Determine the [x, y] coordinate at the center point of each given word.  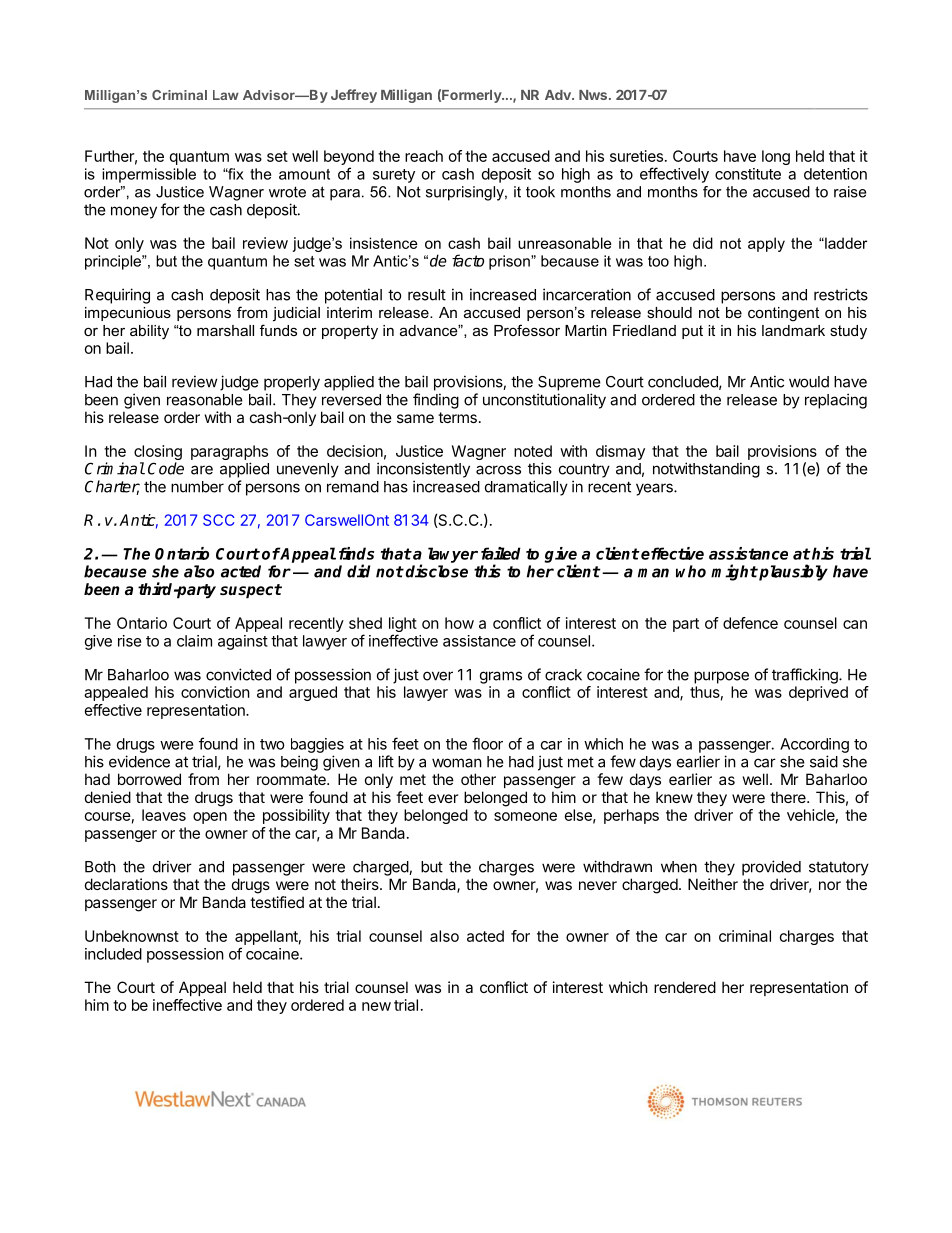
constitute [748, 174]
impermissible [149, 175]
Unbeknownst [132, 936]
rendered [685, 987]
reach [424, 156]
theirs [361, 884]
